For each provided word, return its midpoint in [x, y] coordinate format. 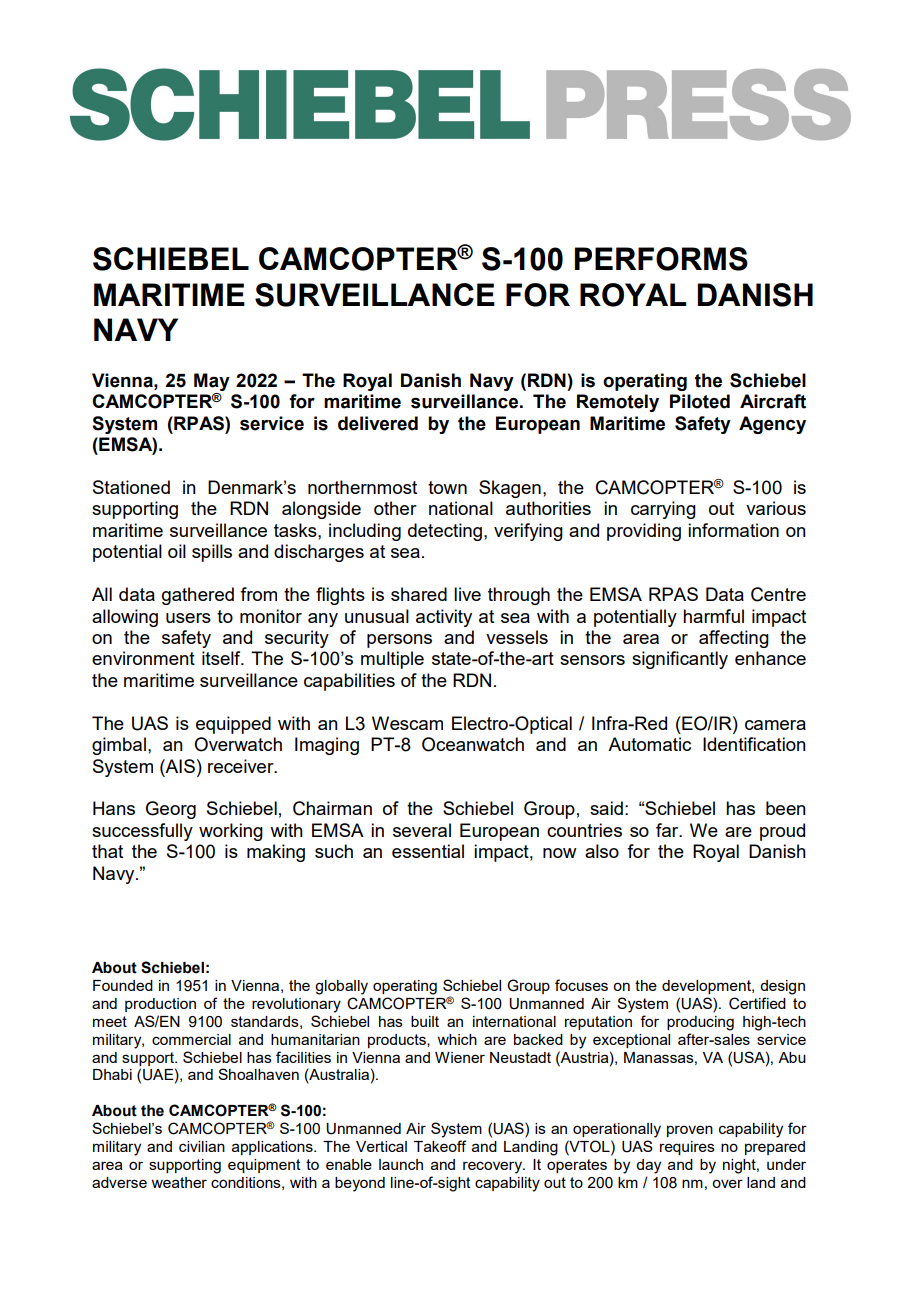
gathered [198, 596]
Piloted [700, 401]
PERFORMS [661, 259]
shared [419, 594]
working [231, 832]
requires [687, 1148]
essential [428, 851]
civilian [202, 1146]
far [668, 830]
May [212, 382]
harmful [713, 616]
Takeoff [440, 1146]
